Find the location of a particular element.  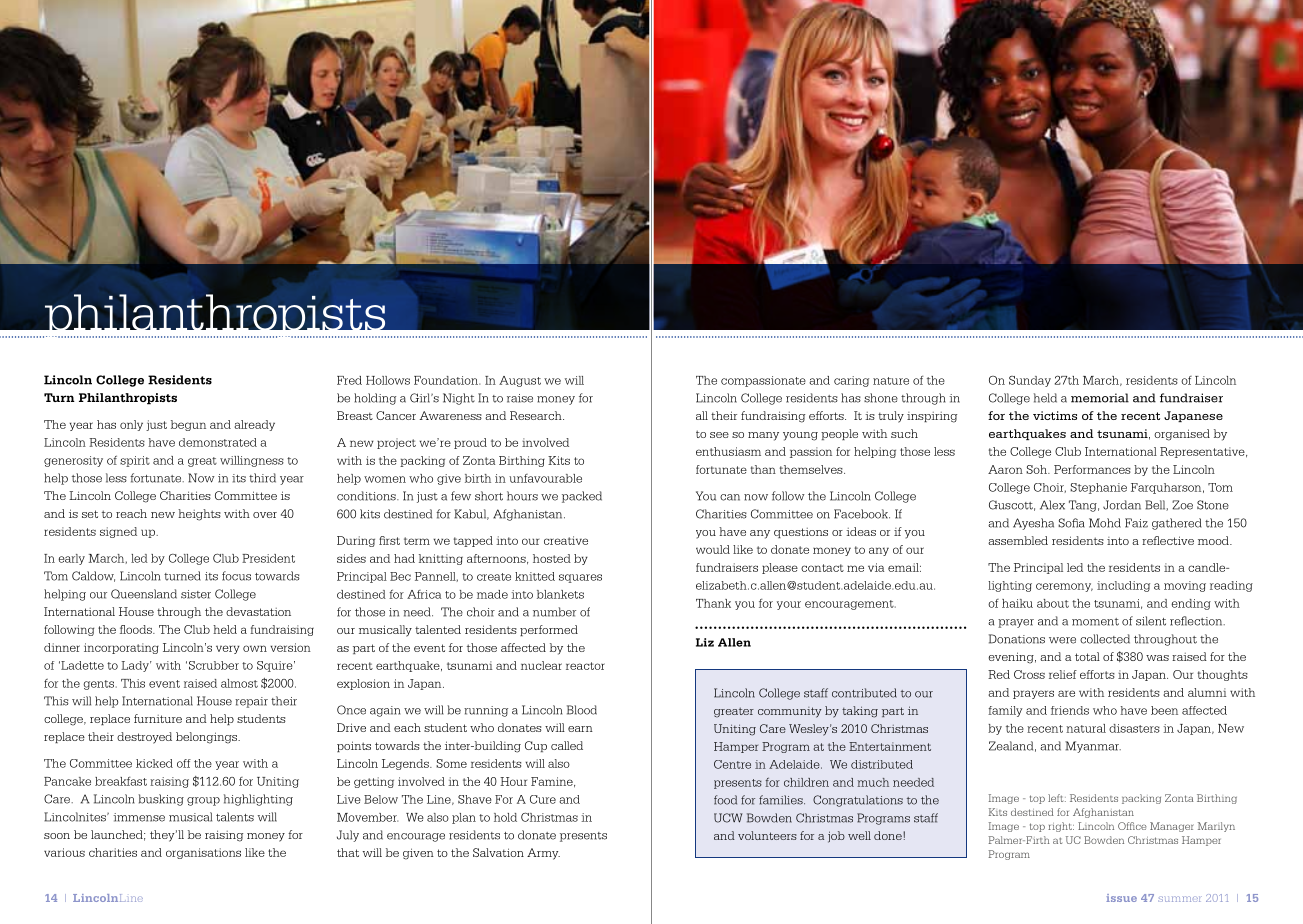

memorial is located at coordinates (1100, 398).
